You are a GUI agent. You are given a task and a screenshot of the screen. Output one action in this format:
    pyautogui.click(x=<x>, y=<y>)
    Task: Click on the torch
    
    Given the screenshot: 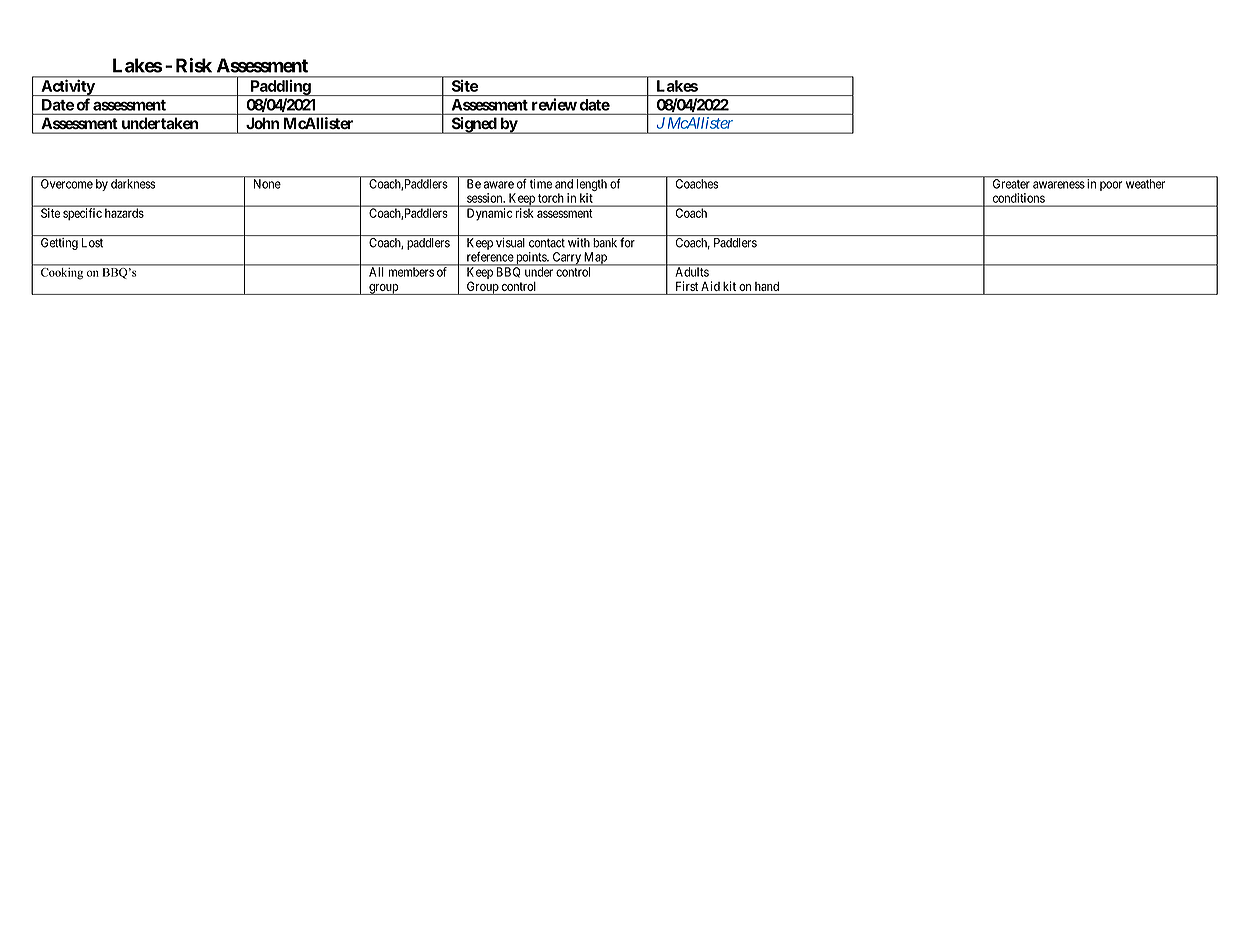 What is the action you would take?
    pyautogui.click(x=550, y=198)
